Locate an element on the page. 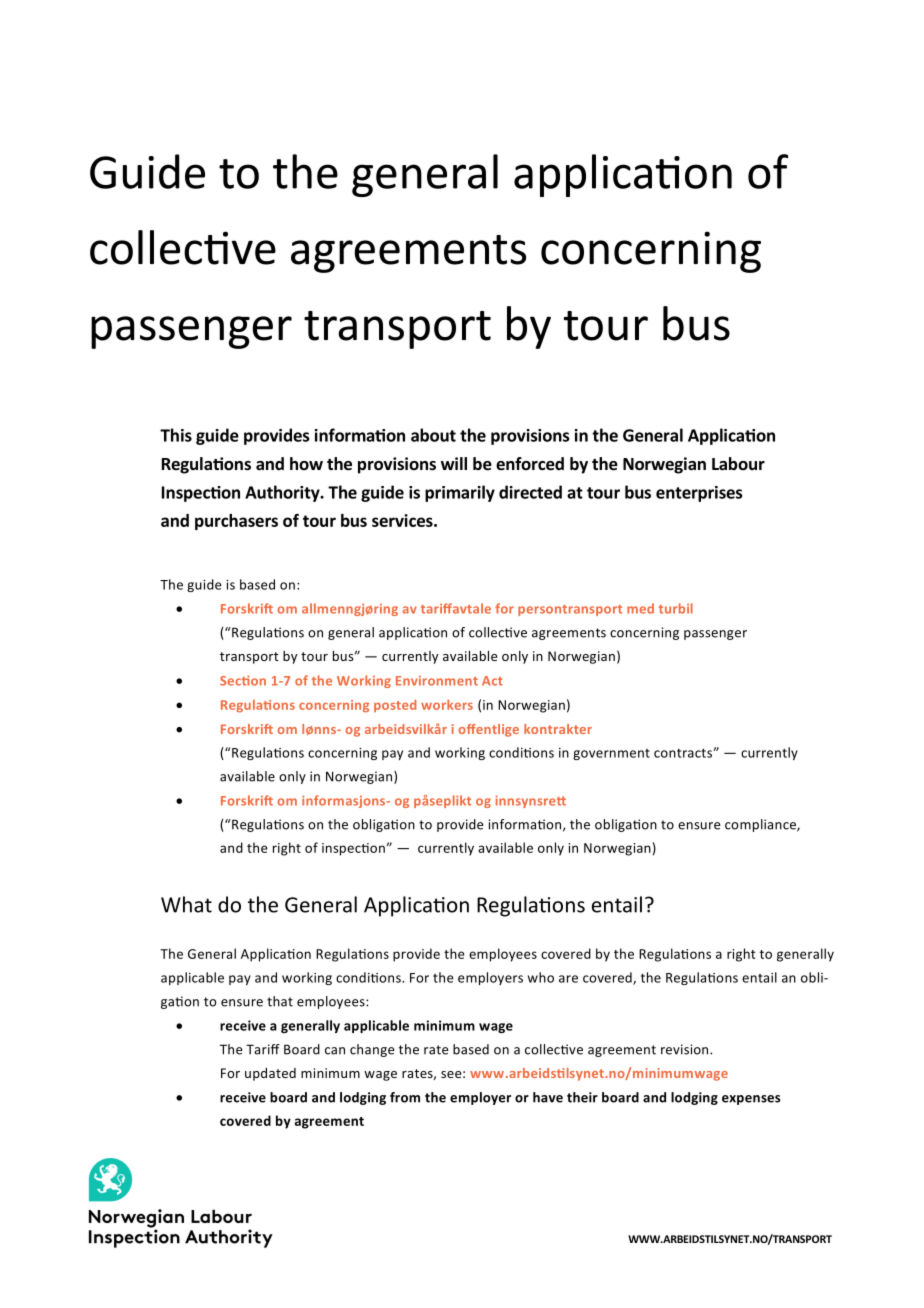 This image has width=924, height=1308. government is located at coordinates (611, 754).
